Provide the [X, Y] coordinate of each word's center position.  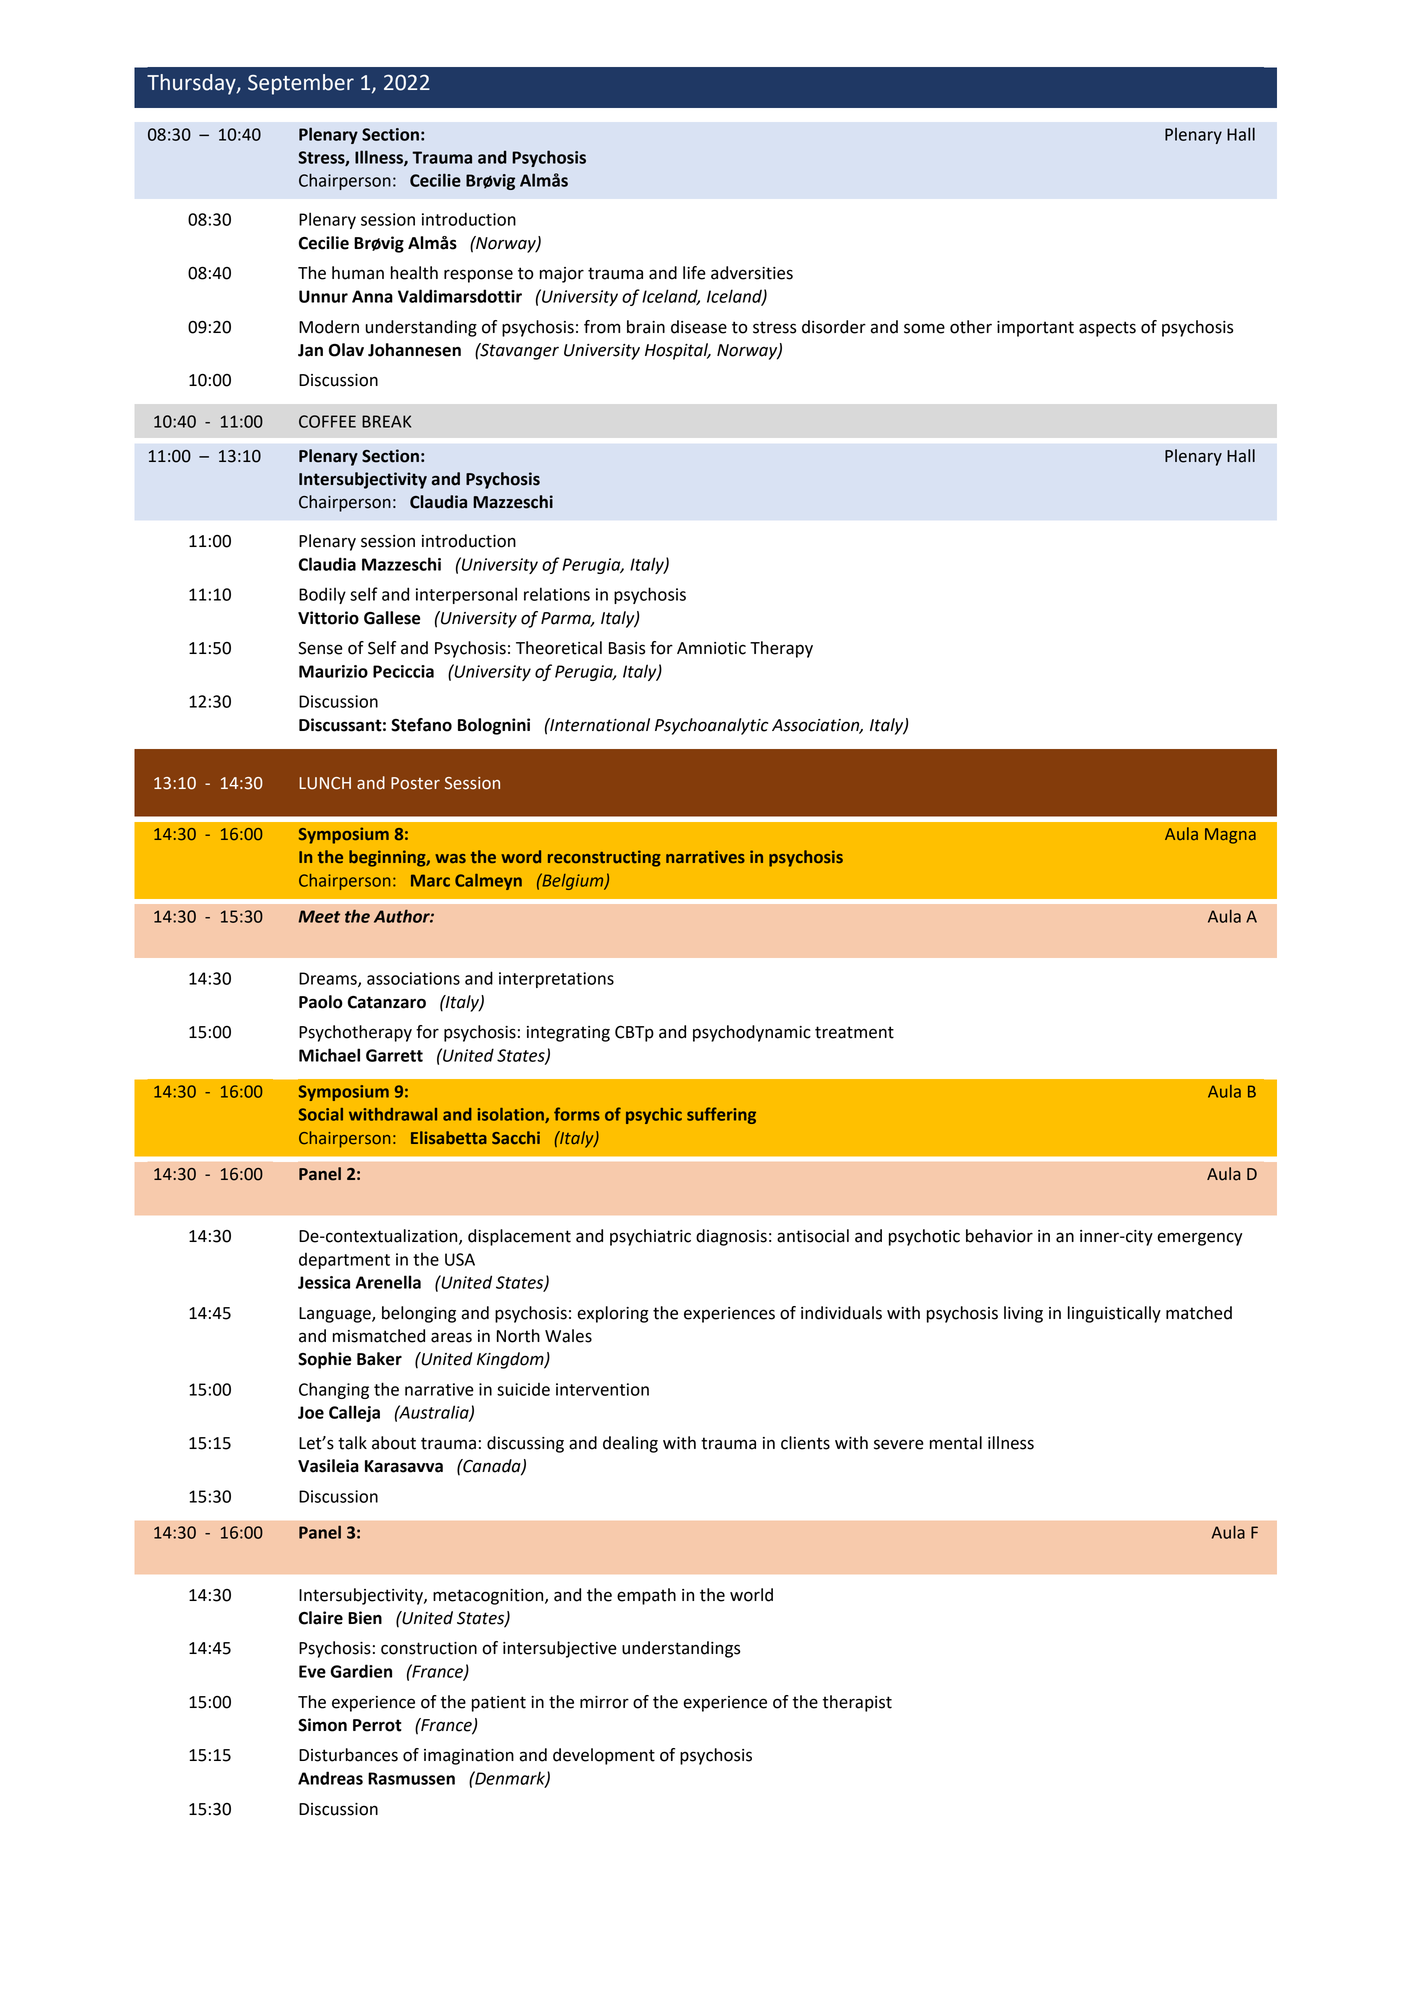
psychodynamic [752, 1033]
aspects [1107, 329]
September [301, 84]
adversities [752, 273]
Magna [1230, 836]
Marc [430, 880]
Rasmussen [411, 1778]
